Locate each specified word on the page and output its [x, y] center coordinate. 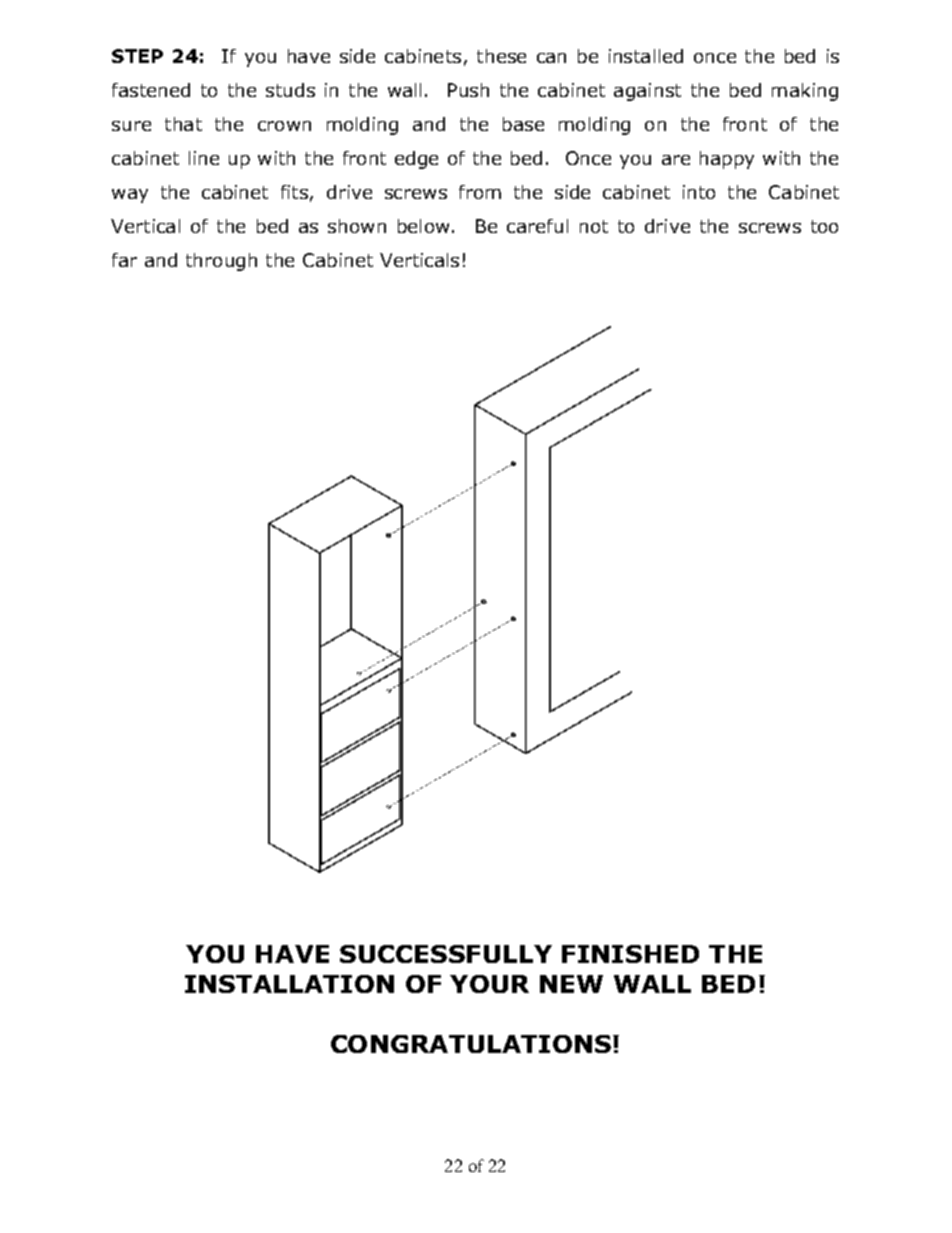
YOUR [489, 984]
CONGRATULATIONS [472, 1044]
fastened [151, 90]
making [805, 92]
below [423, 226]
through [221, 262]
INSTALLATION [289, 984]
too [824, 226]
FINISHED [630, 954]
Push [468, 90]
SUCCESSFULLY [446, 954]
